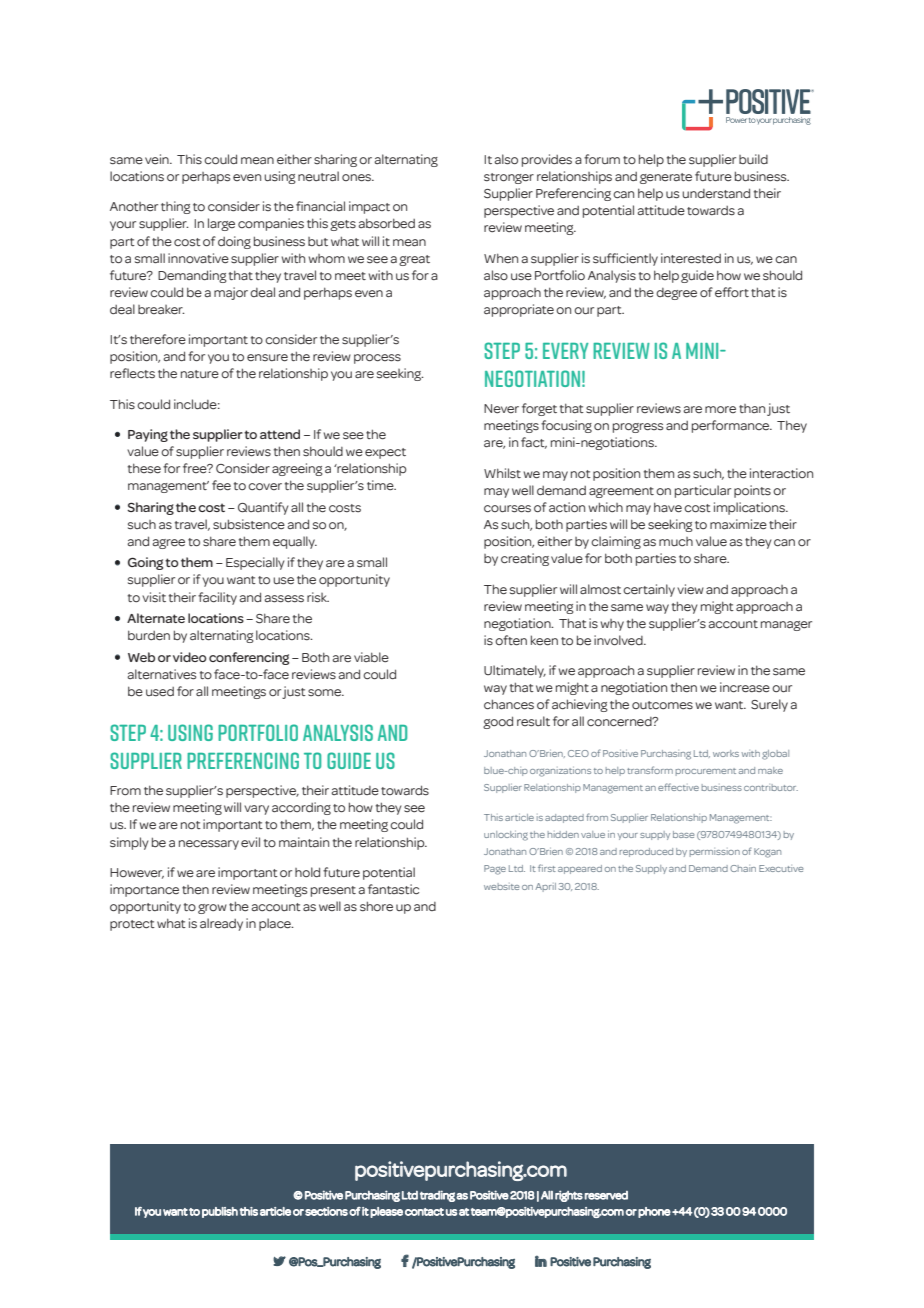 This screenshot has height=1308, width=924. Describe the element at coordinates (502, 473) in the screenshot. I see `Whilst` at that location.
